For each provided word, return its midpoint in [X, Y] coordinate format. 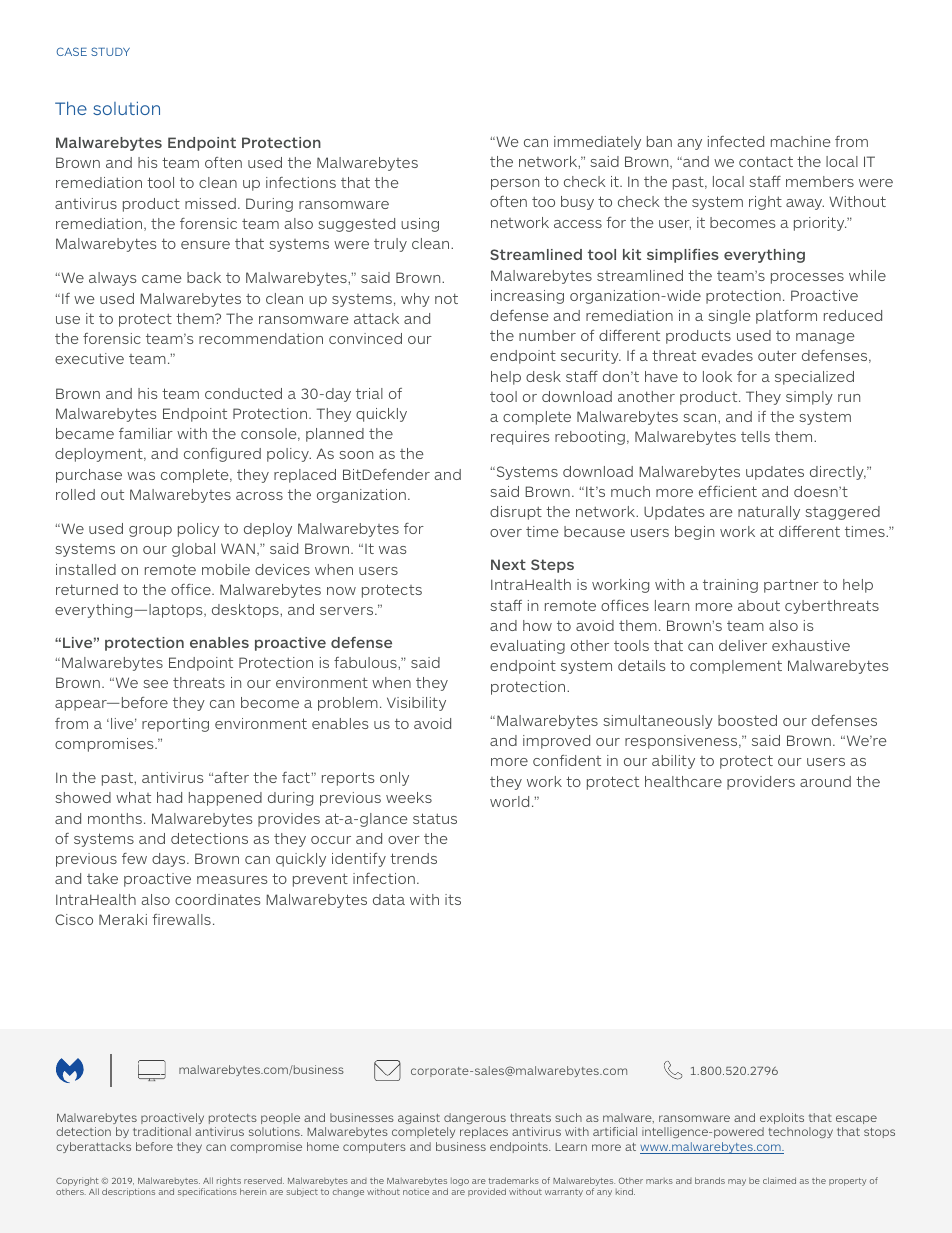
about [759, 605]
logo [460, 1182]
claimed [779, 1180]
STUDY [110, 51]
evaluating [527, 647]
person [515, 184]
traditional [162, 1131]
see [155, 684]
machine [801, 141]
